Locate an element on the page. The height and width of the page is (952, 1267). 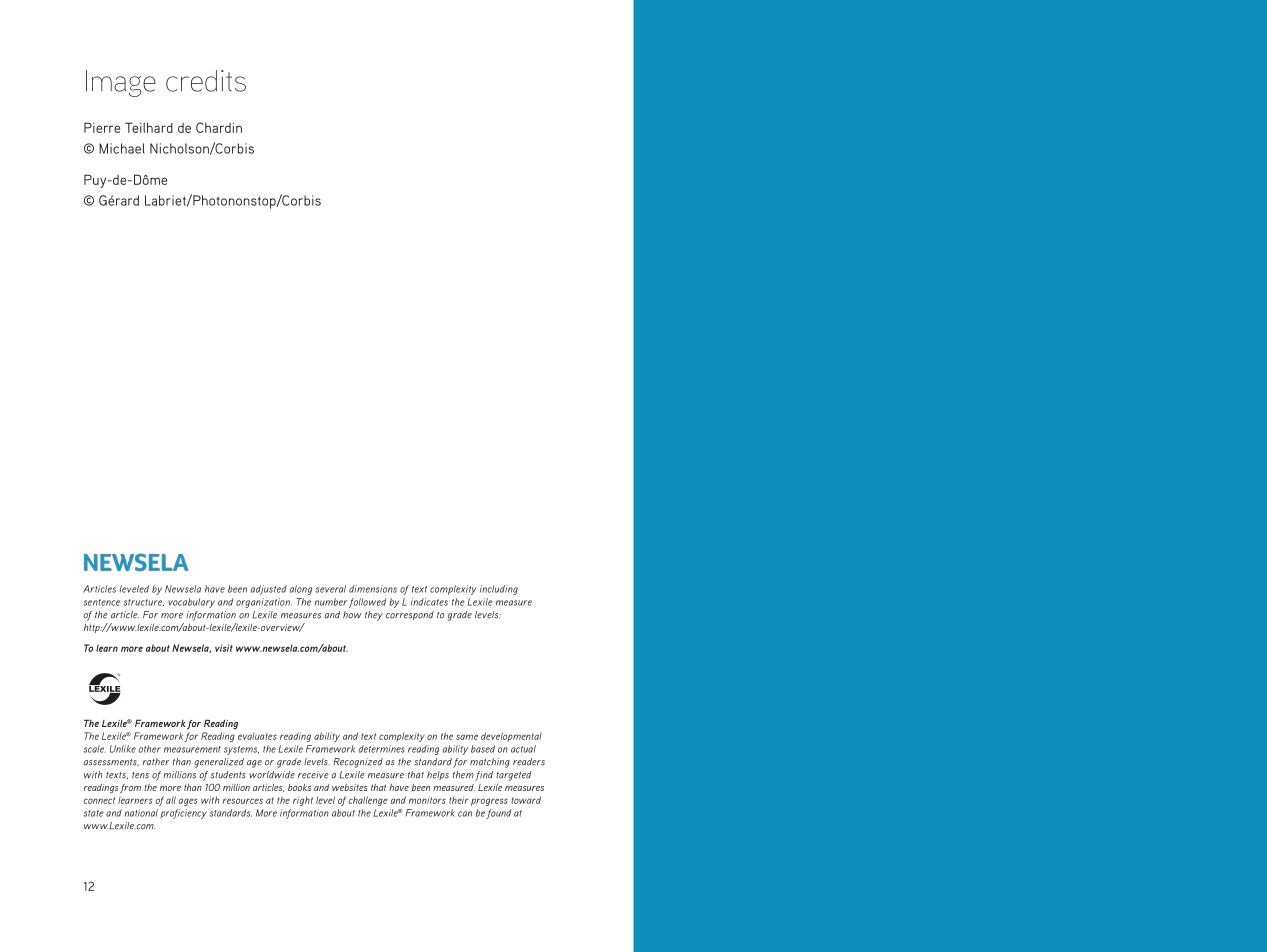
Teilhard is located at coordinates (149, 127).
